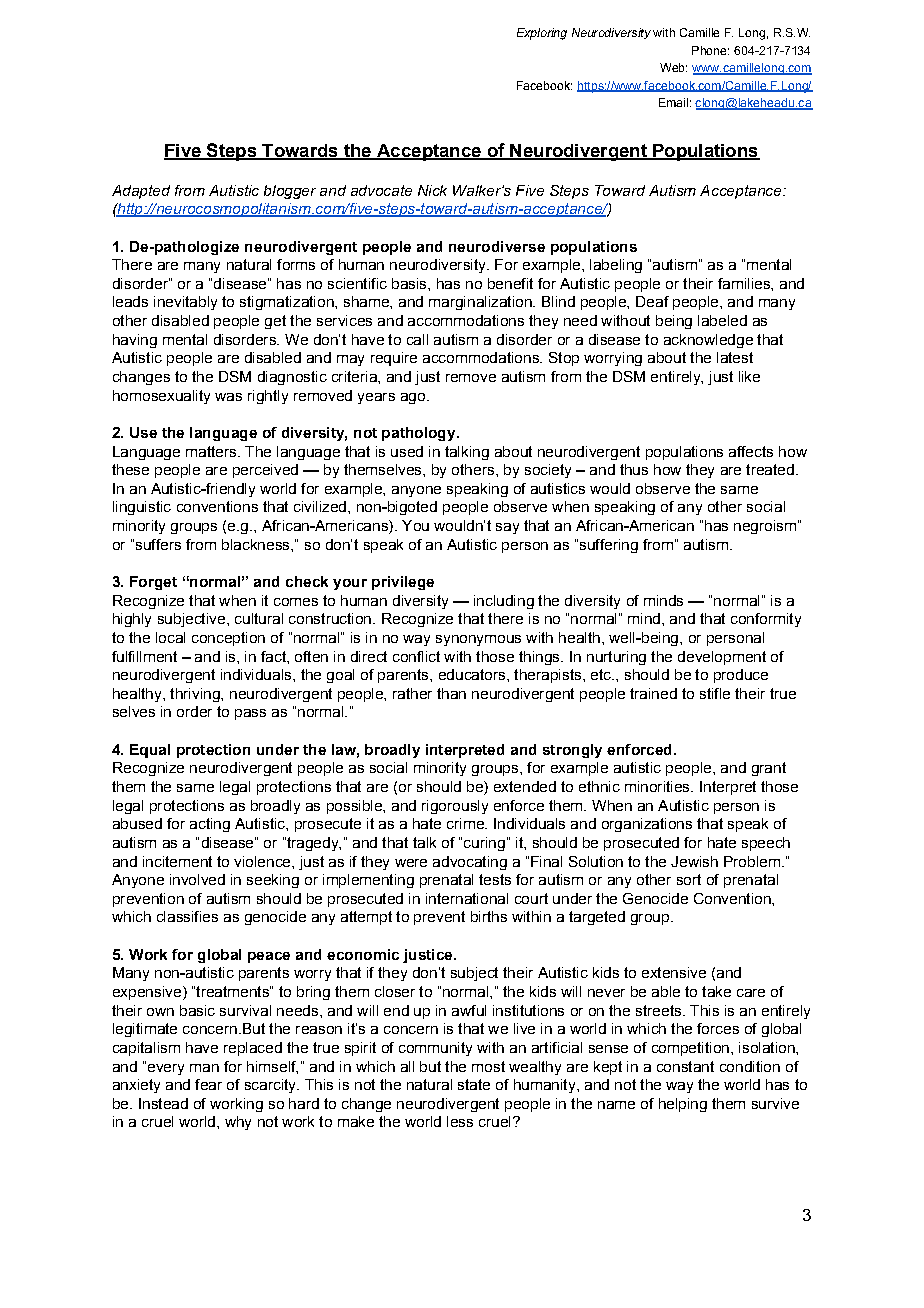 This image has width=924, height=1308. What do you see at coordinates (451, 693) in the image?
I see `than` at bounding box center [451, 693].
